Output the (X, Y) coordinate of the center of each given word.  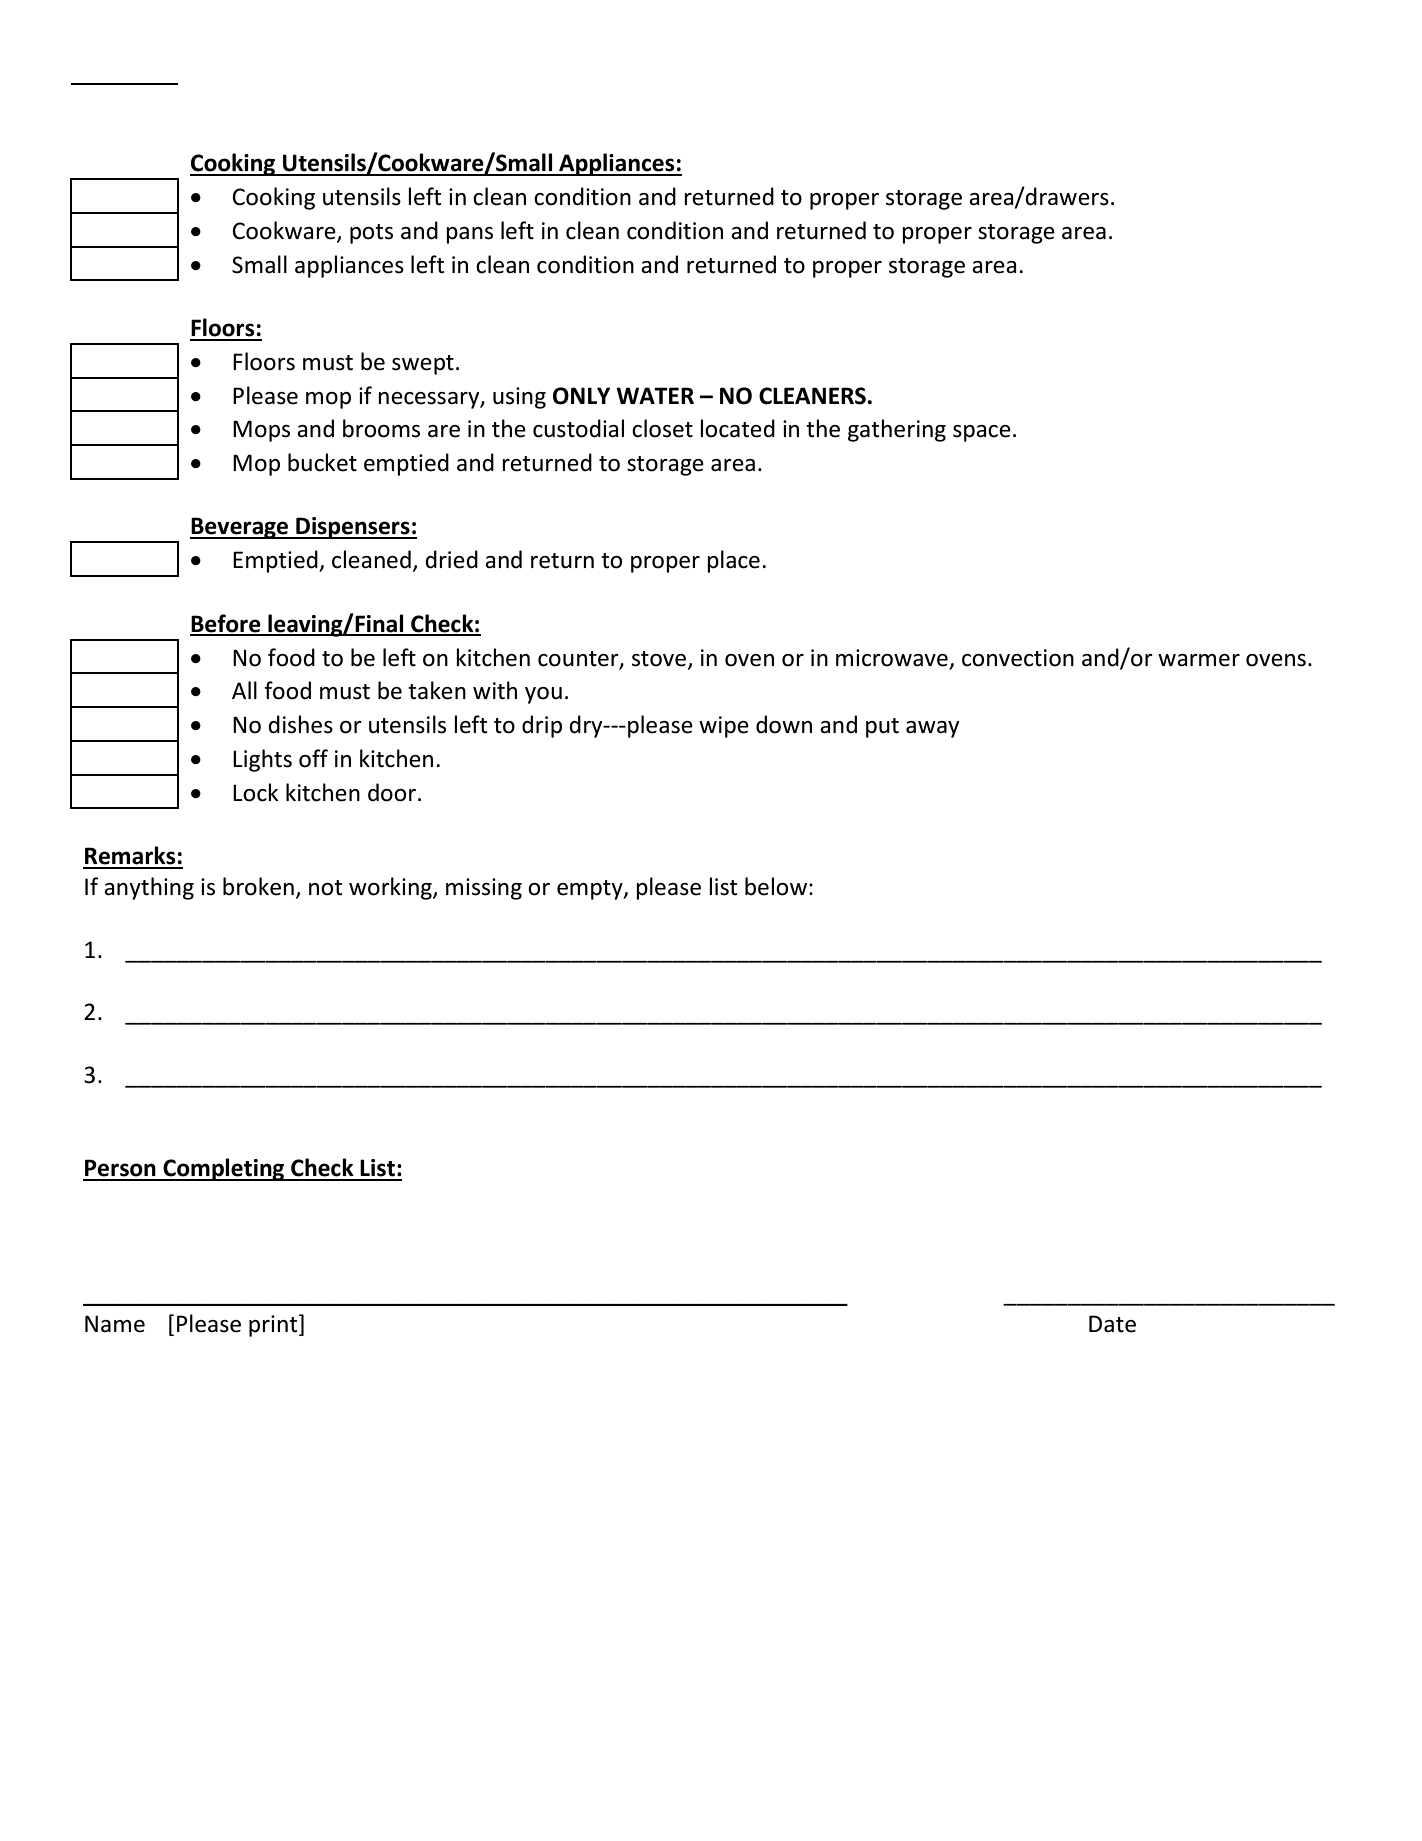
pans (469, 235)
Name (115, 1324)
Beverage (240, 528)
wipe (724, 727)
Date (1112, 1324)
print (274, 1325)
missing (484, 889)
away (932, 729)
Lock (255, 792)
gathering (897, 430)
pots (371, 234)
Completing (224, 1169)
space (982, 433)
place (733, 561)
